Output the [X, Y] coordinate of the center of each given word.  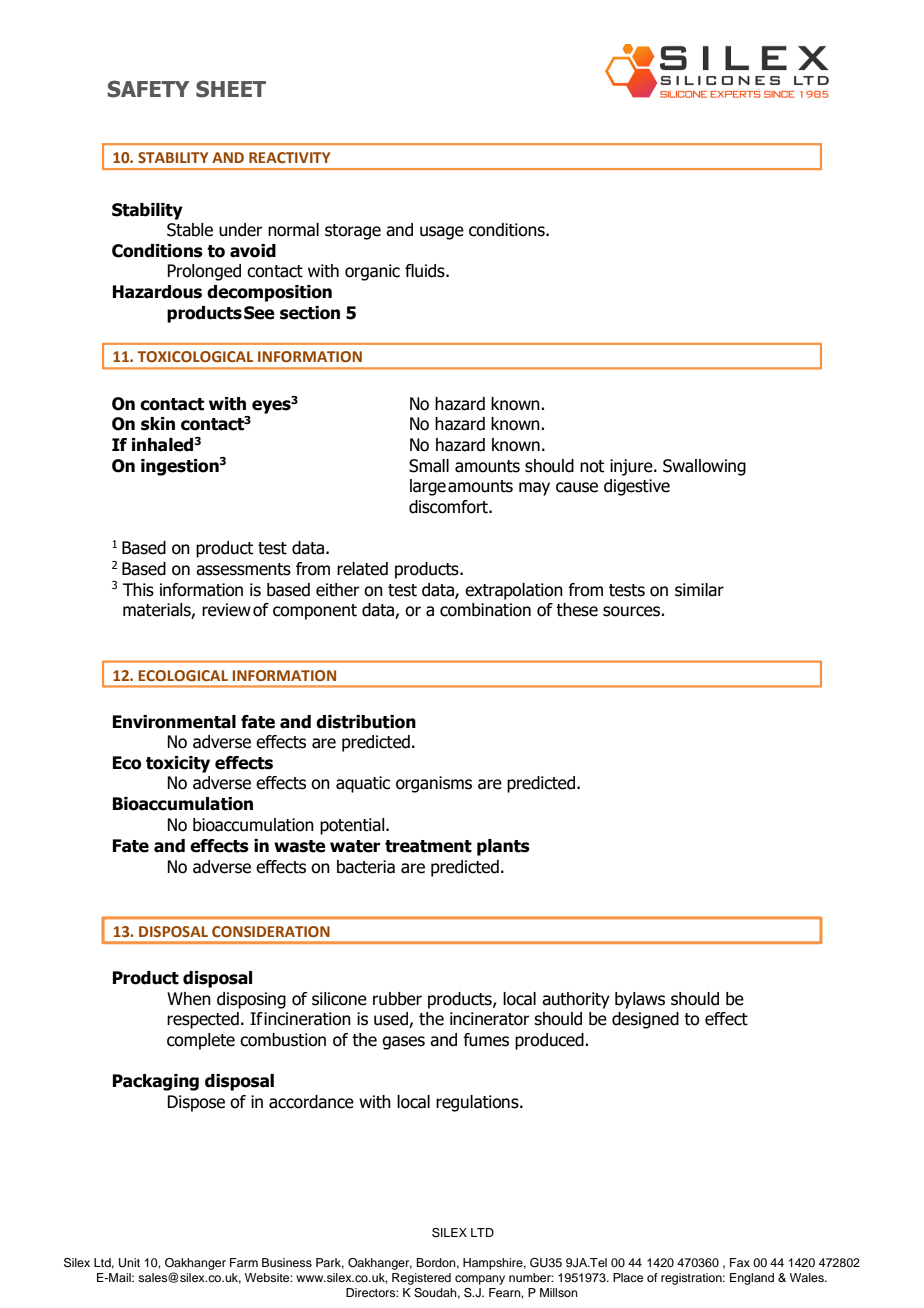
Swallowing [704, 467]
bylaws [640, 1000]
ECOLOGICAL [183, 675]
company [480, 1280]
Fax [740, 1262]
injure [632, 467]
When [189, 999]
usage [442, 233]
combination [485, 610]
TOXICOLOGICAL [195, 357]
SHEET [231, 89]
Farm [244, 1262]
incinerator [489, 1019]
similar [699, 590]
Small [429, 466]
